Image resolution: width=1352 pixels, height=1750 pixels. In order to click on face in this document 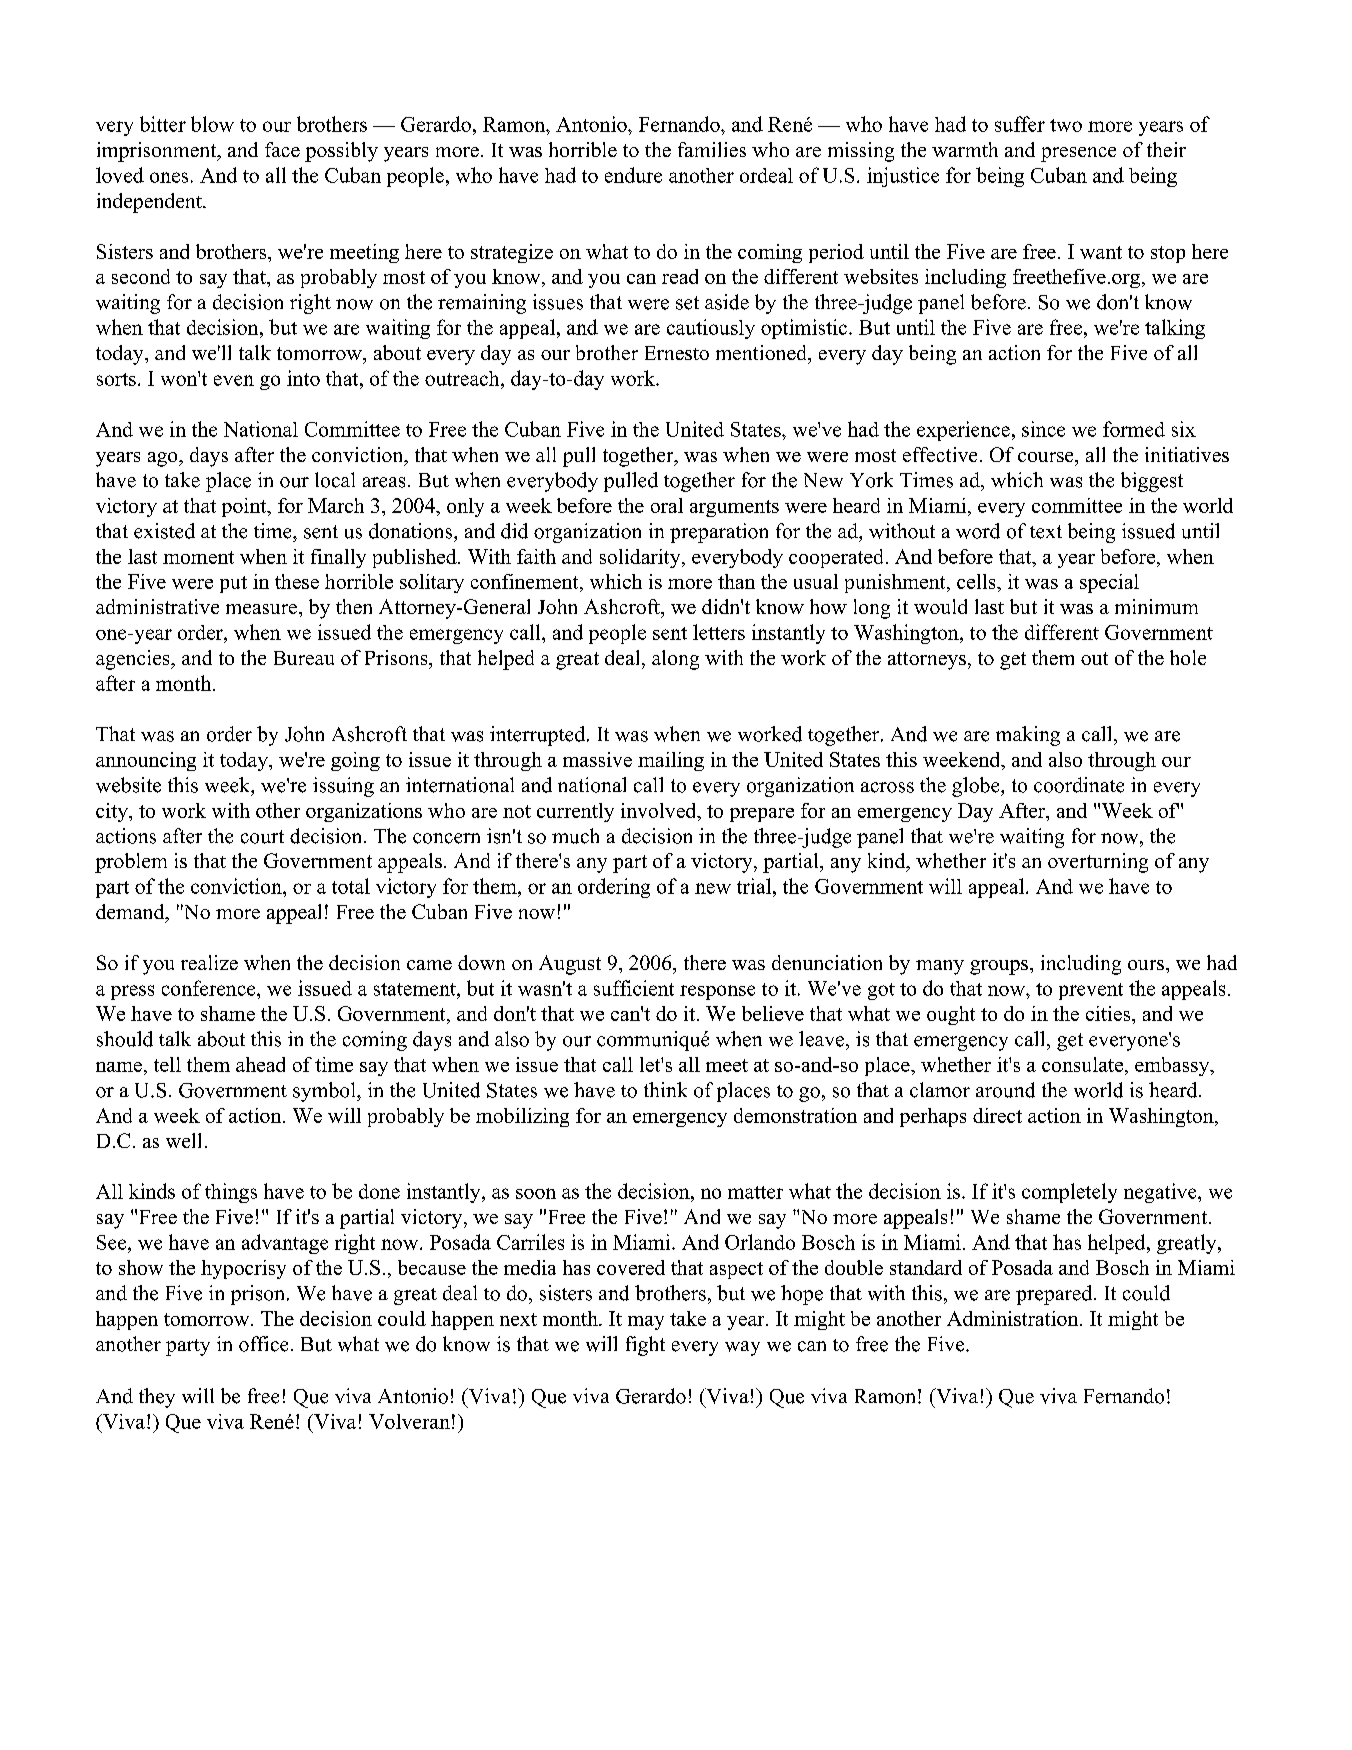, I will do `click(282, 149)`.
